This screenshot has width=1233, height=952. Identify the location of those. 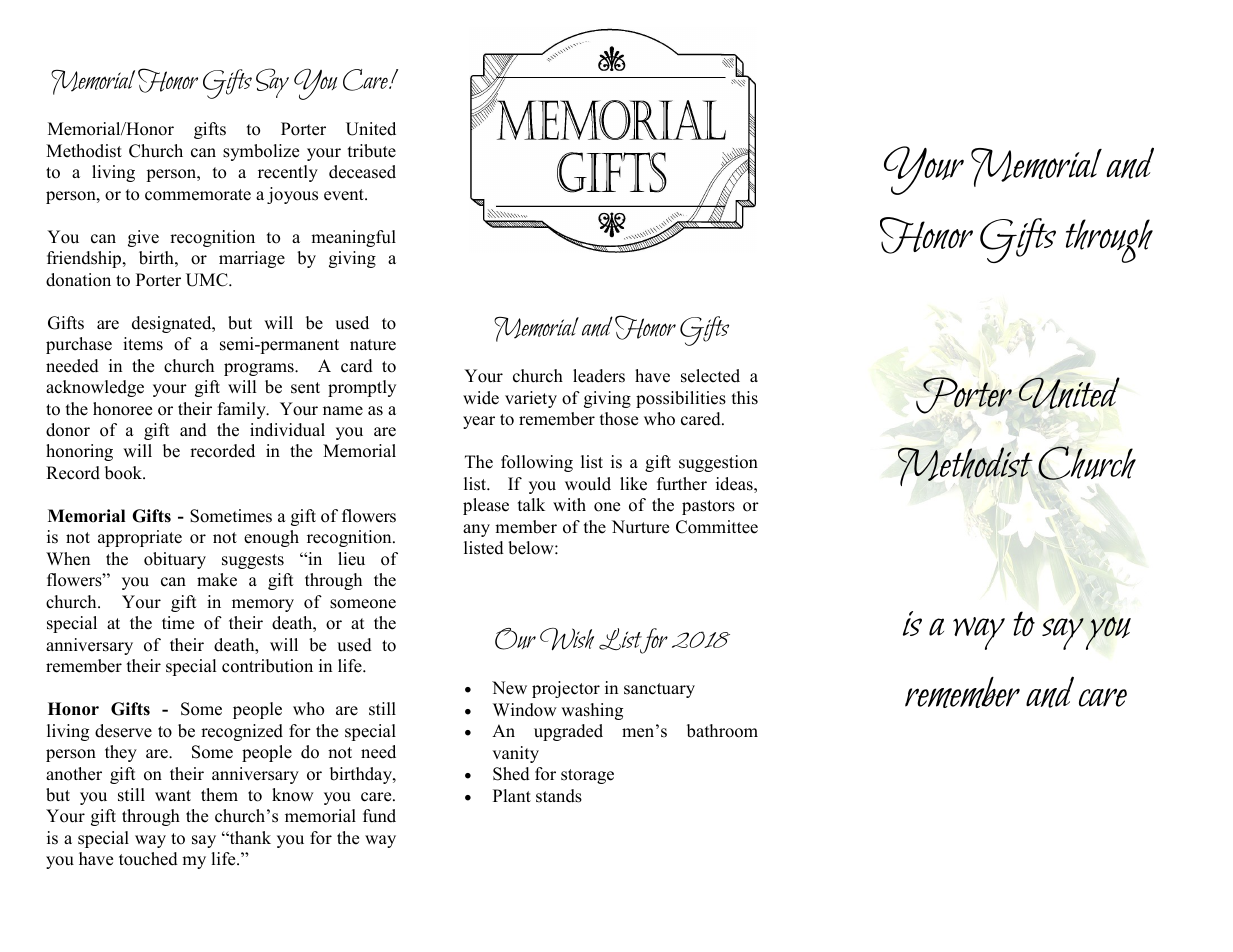
(619, 419).
